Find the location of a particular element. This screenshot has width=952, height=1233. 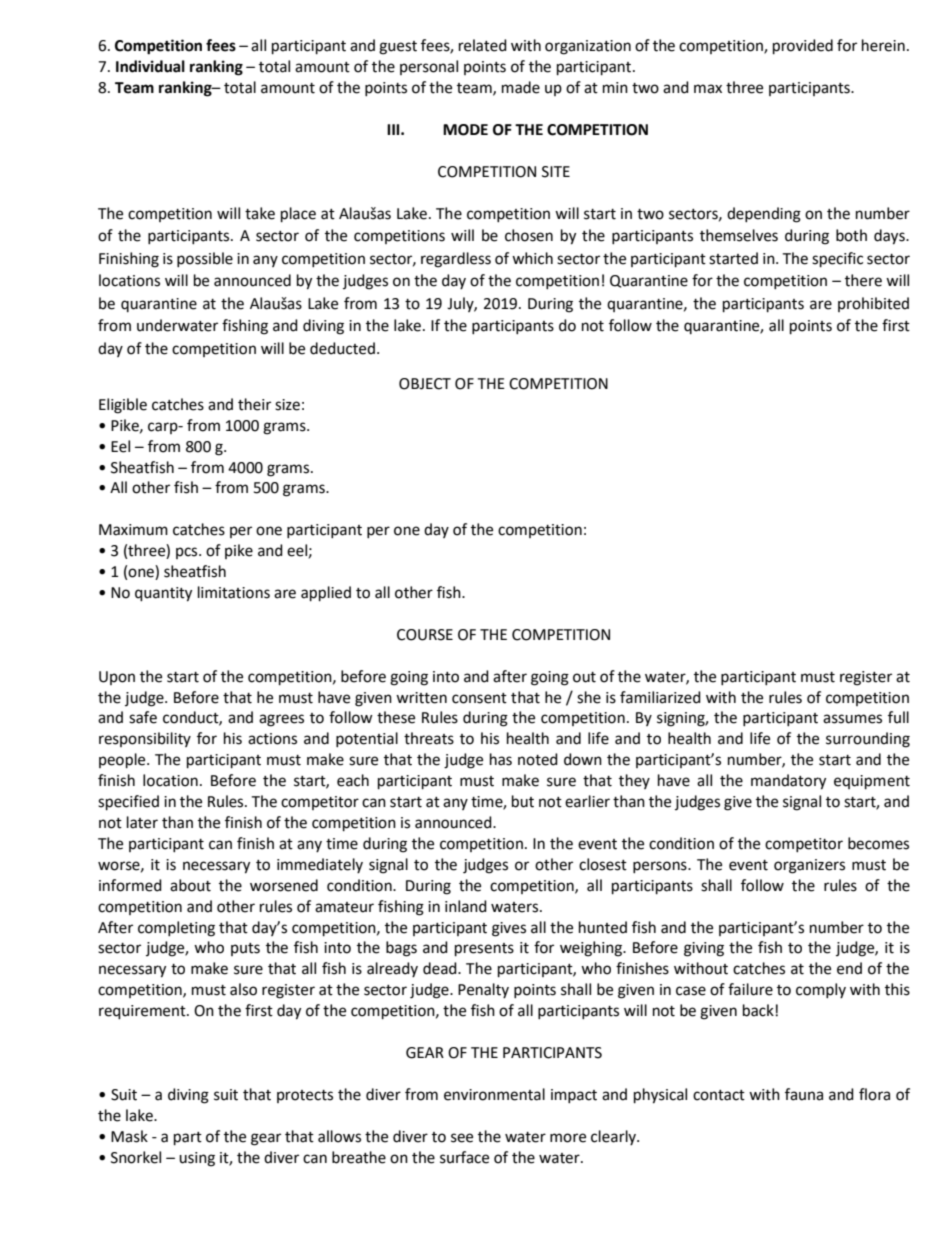

Individual is located at coordinates (150, 66).
